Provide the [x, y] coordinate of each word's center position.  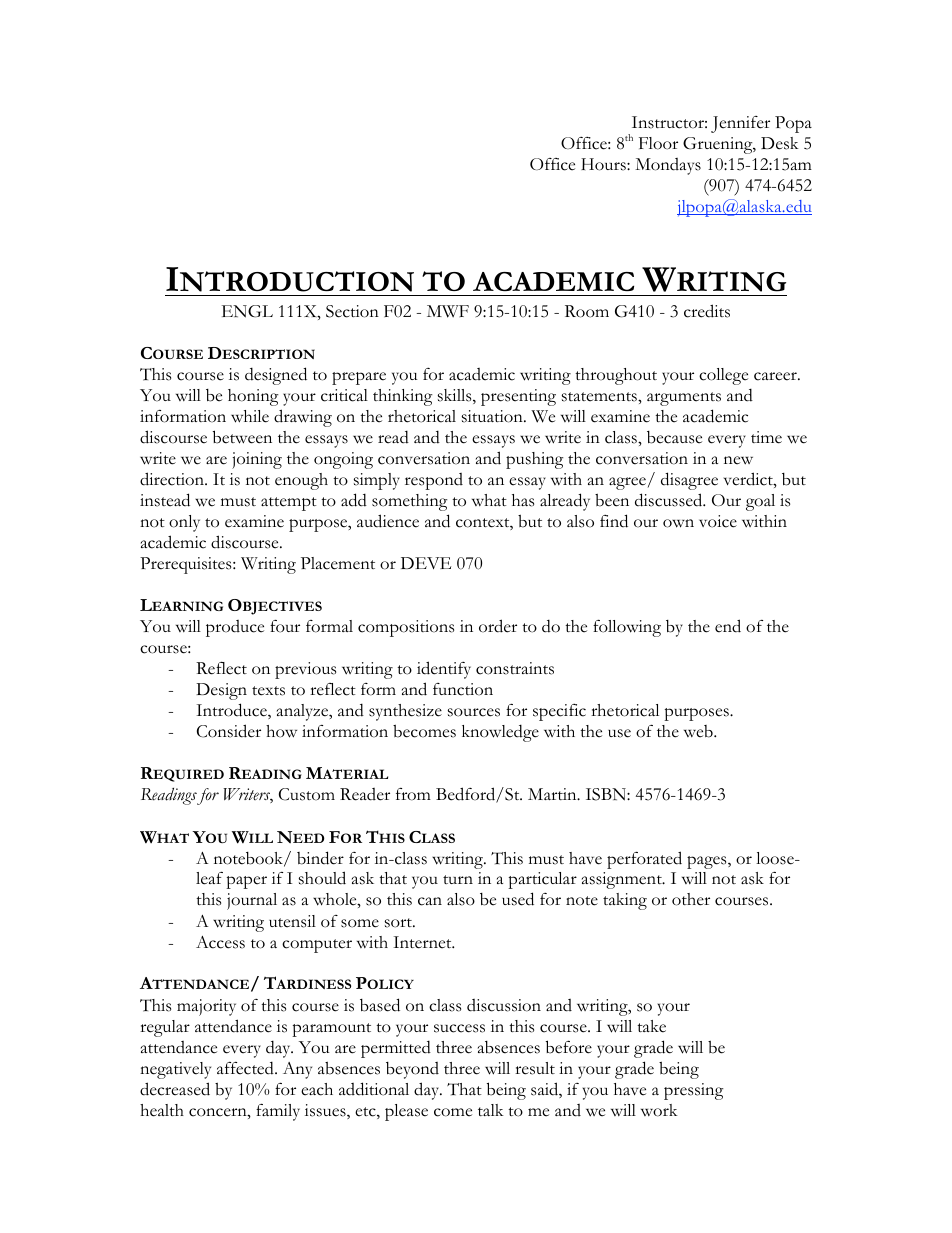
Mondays [668, 166]
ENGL [247, 311]
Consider [229, 731]
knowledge [500, 733]
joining [257, 460]
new [738, 460]
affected [246, 1068]
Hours [604, 164]
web [699, 731]
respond [434, 481]
